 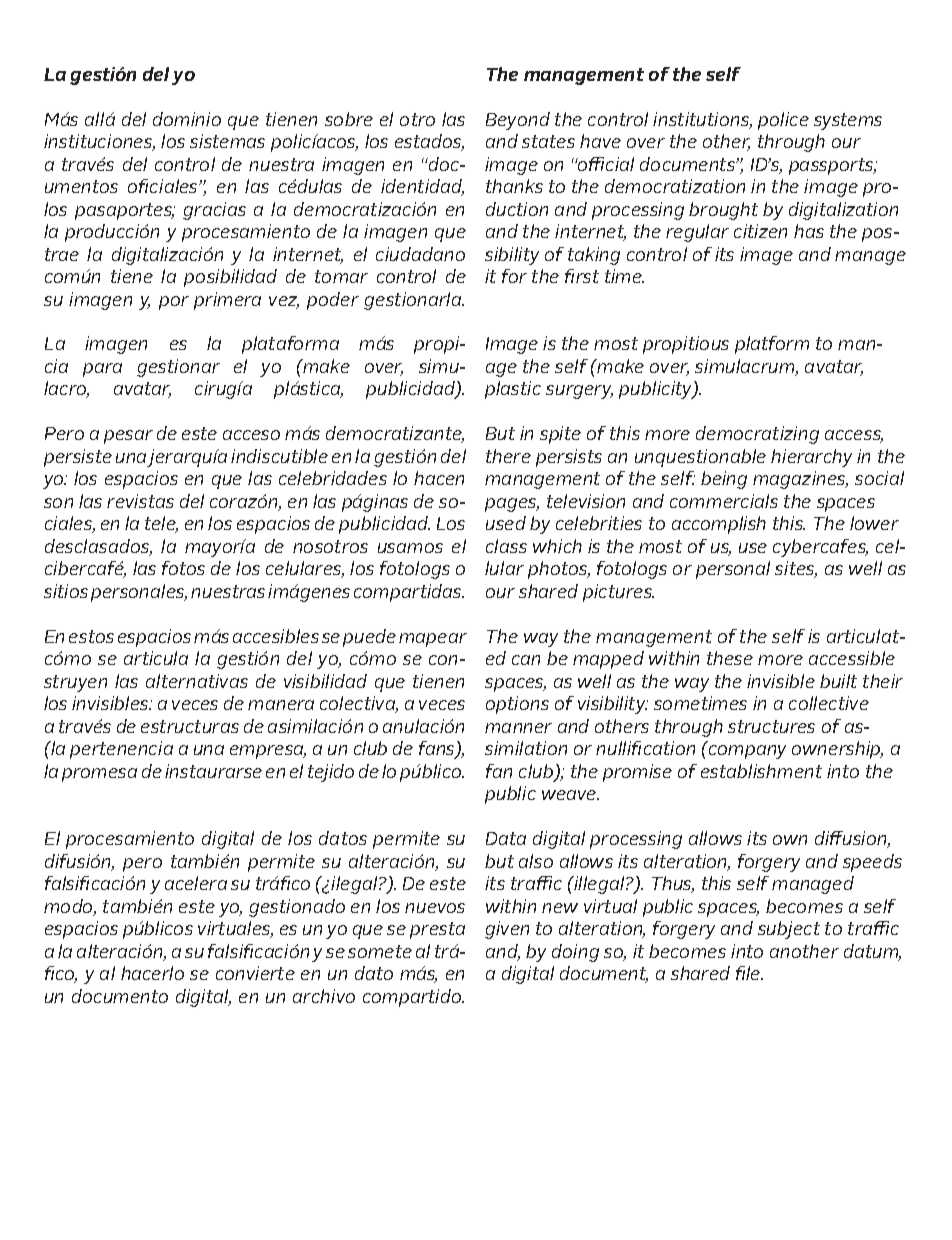 What do you see at coordinates (832, 166) in the image?
I see `passports` at bounding box center [832, 166].
